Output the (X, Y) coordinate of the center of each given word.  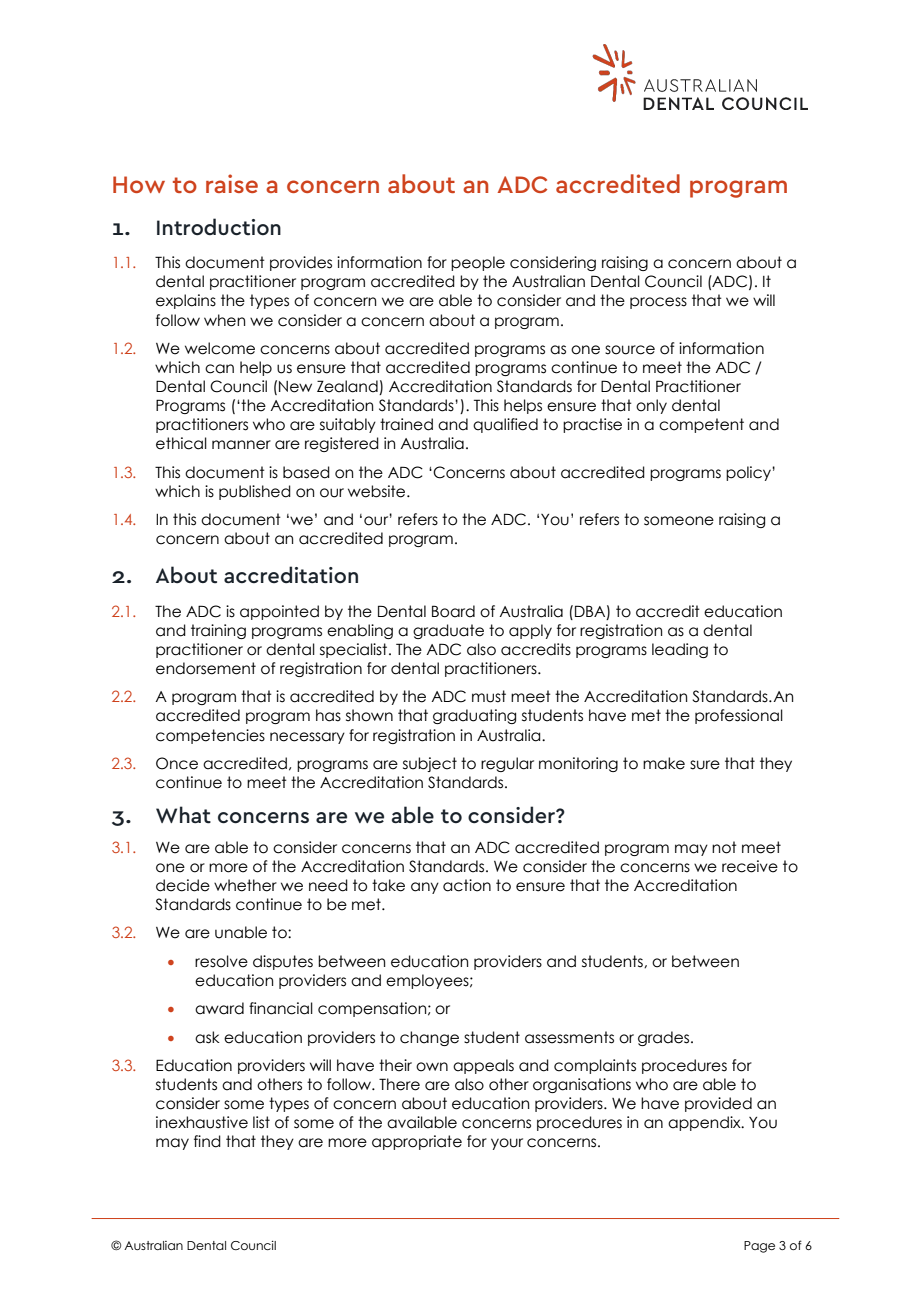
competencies (210, 736)
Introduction (219, 227)
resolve (221, 961)
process (658, 303)
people (478, 263)
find (207, 1141)
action (467, 885)
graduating (474, 716)
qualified (505, 425)
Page (759, 1247)
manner (241, 445)
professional (739, 716)
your (507, 1144)
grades (665, 1038)
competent (701, 425)
